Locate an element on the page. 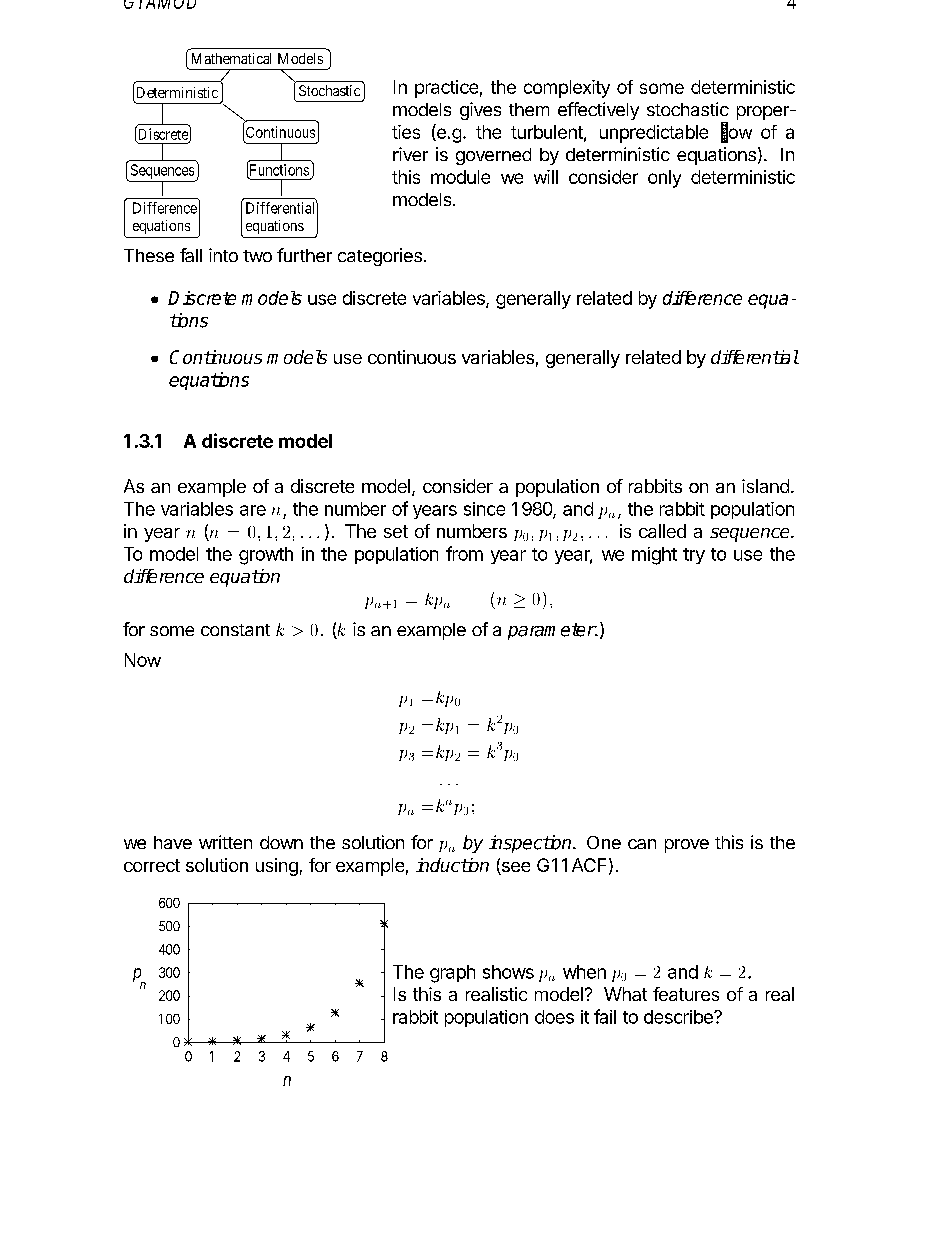 The height and width of the document is (1233, 952). gives is located at coordinates (480, 111).
